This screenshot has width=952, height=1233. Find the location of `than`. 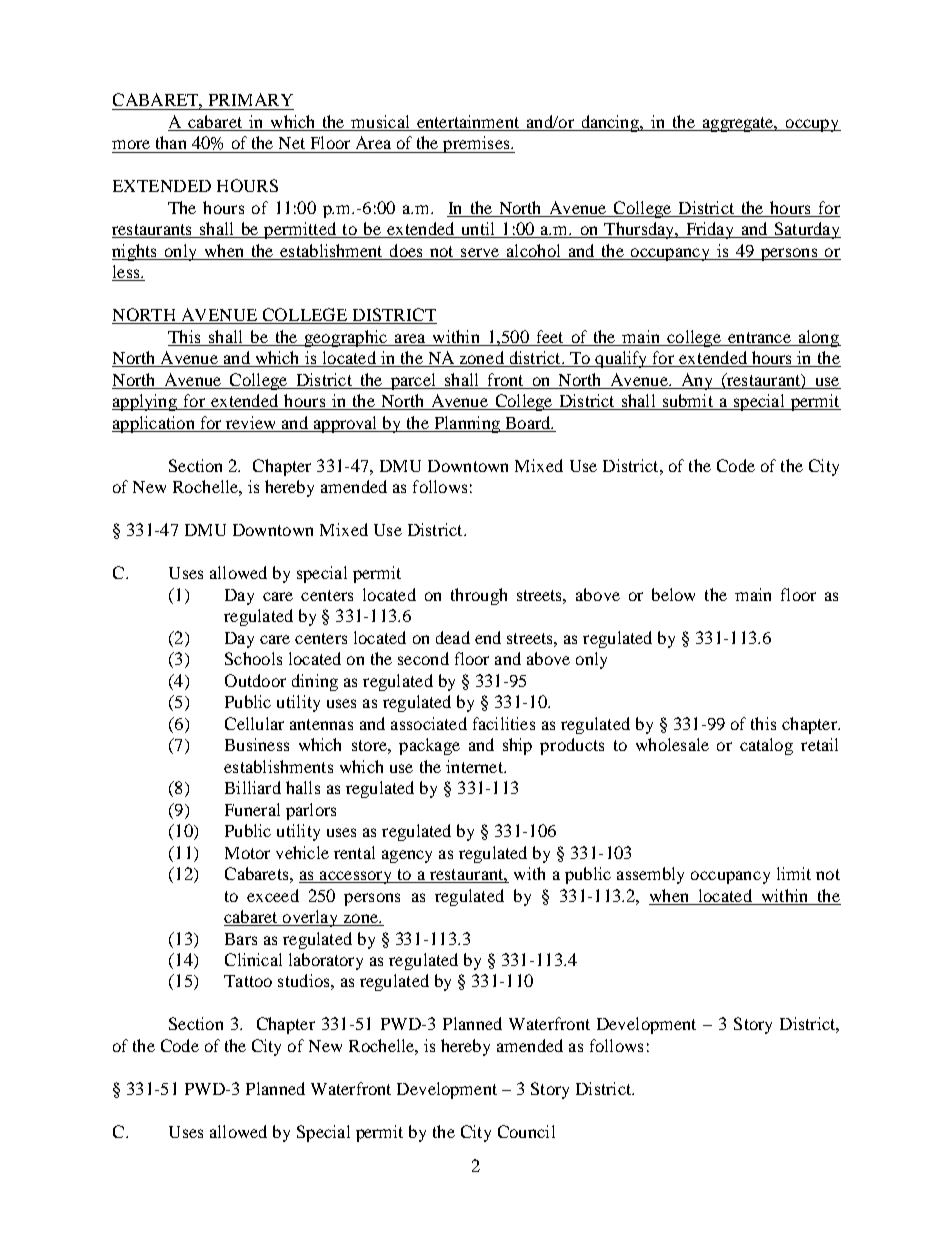

than is located at coordinates (171, 142).
